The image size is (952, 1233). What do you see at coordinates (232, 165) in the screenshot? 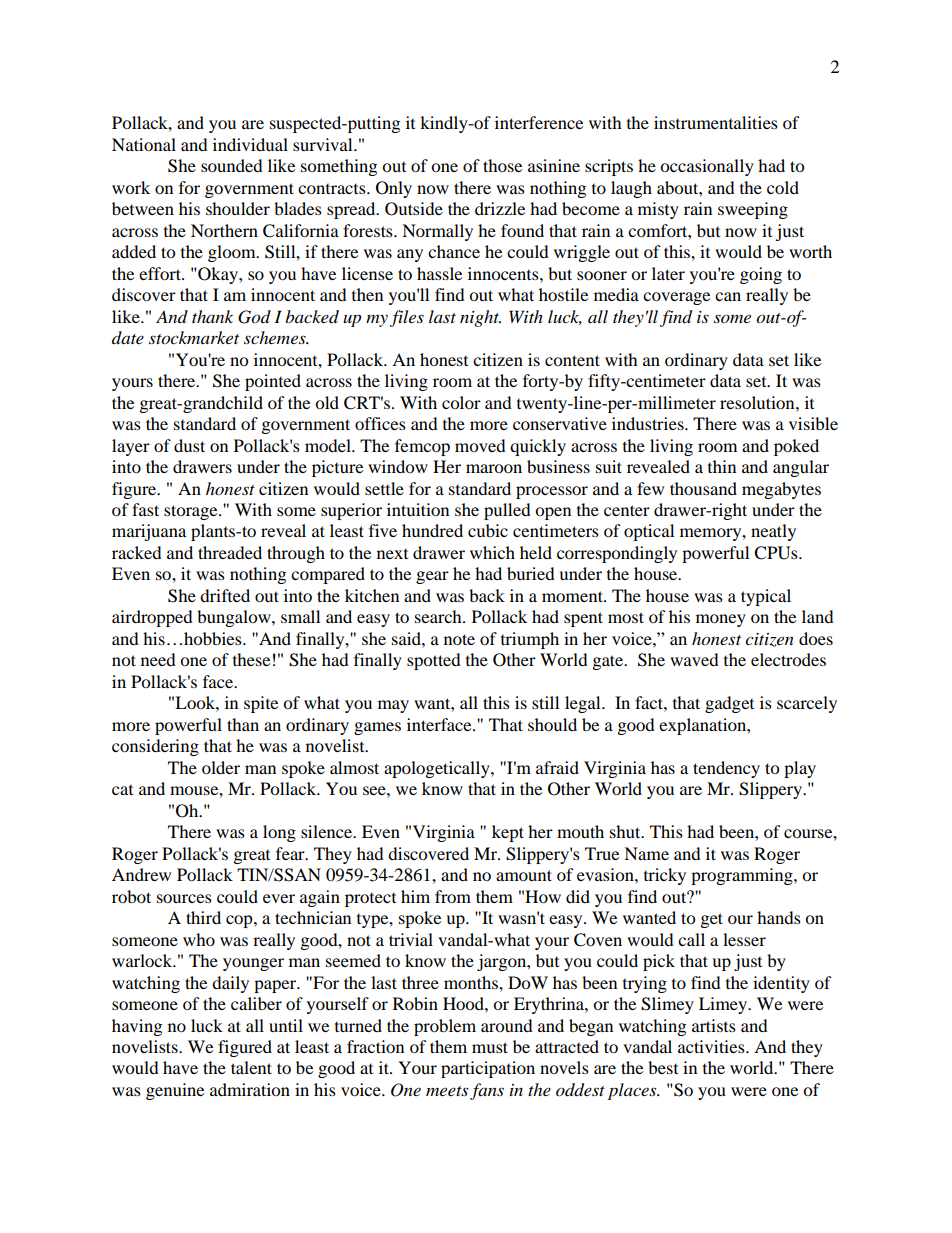
I see `sounded` at bounding box center [232, 165].
